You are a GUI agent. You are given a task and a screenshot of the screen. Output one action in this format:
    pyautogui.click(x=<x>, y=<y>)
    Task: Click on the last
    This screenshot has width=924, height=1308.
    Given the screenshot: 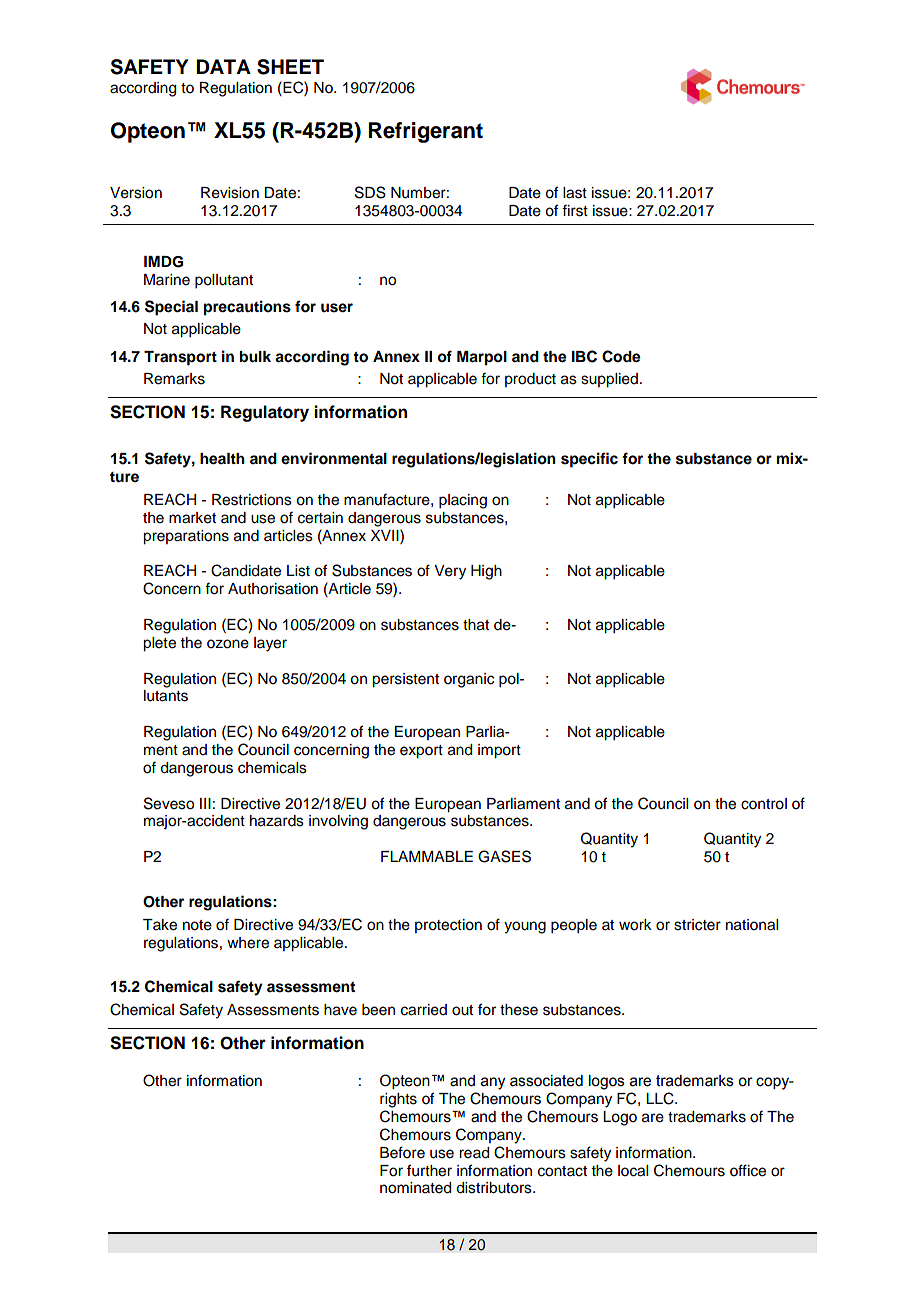 What is the action you would take?
    pyautogui.click(x=575, y=193)
